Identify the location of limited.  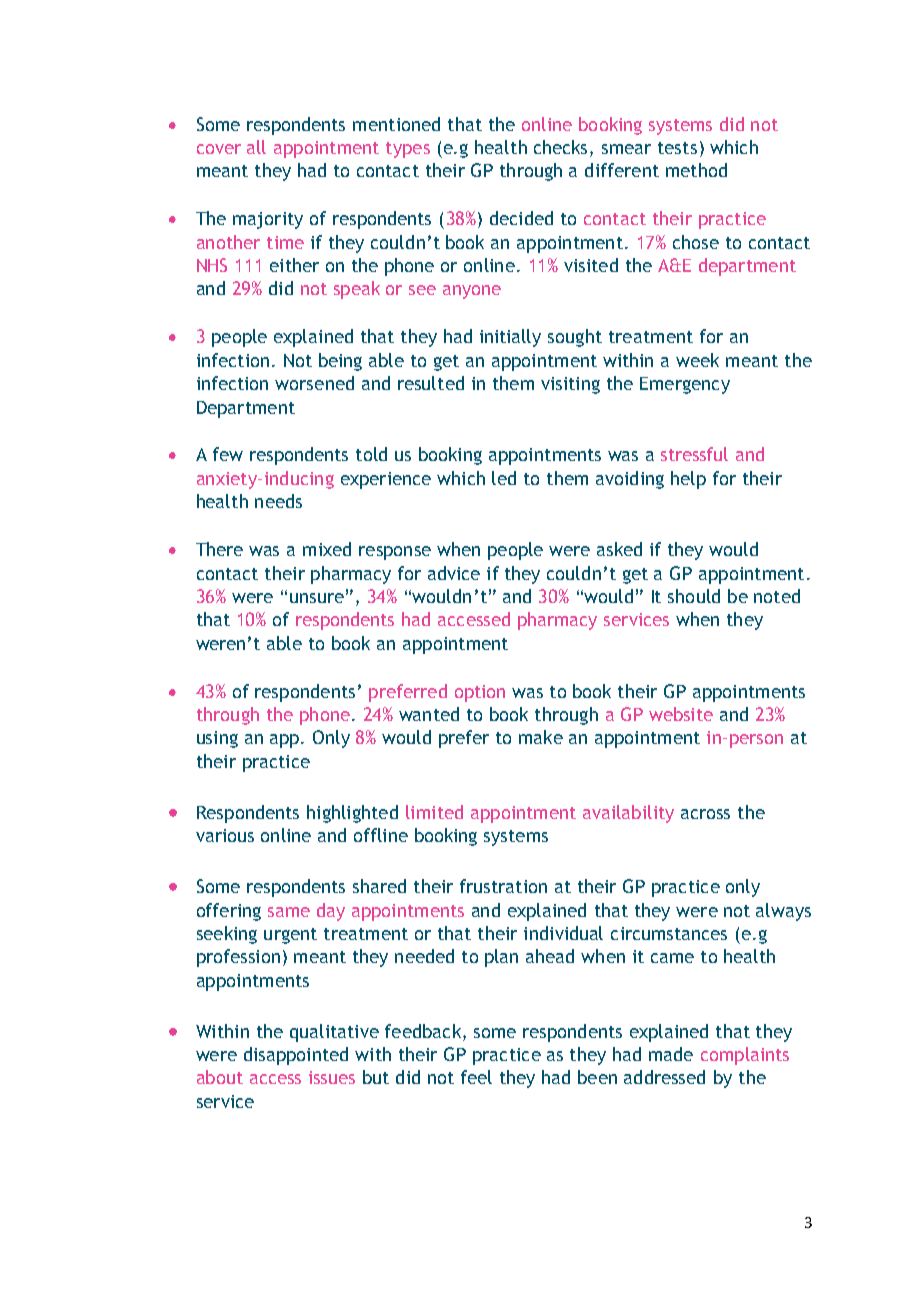
(434, 812).
